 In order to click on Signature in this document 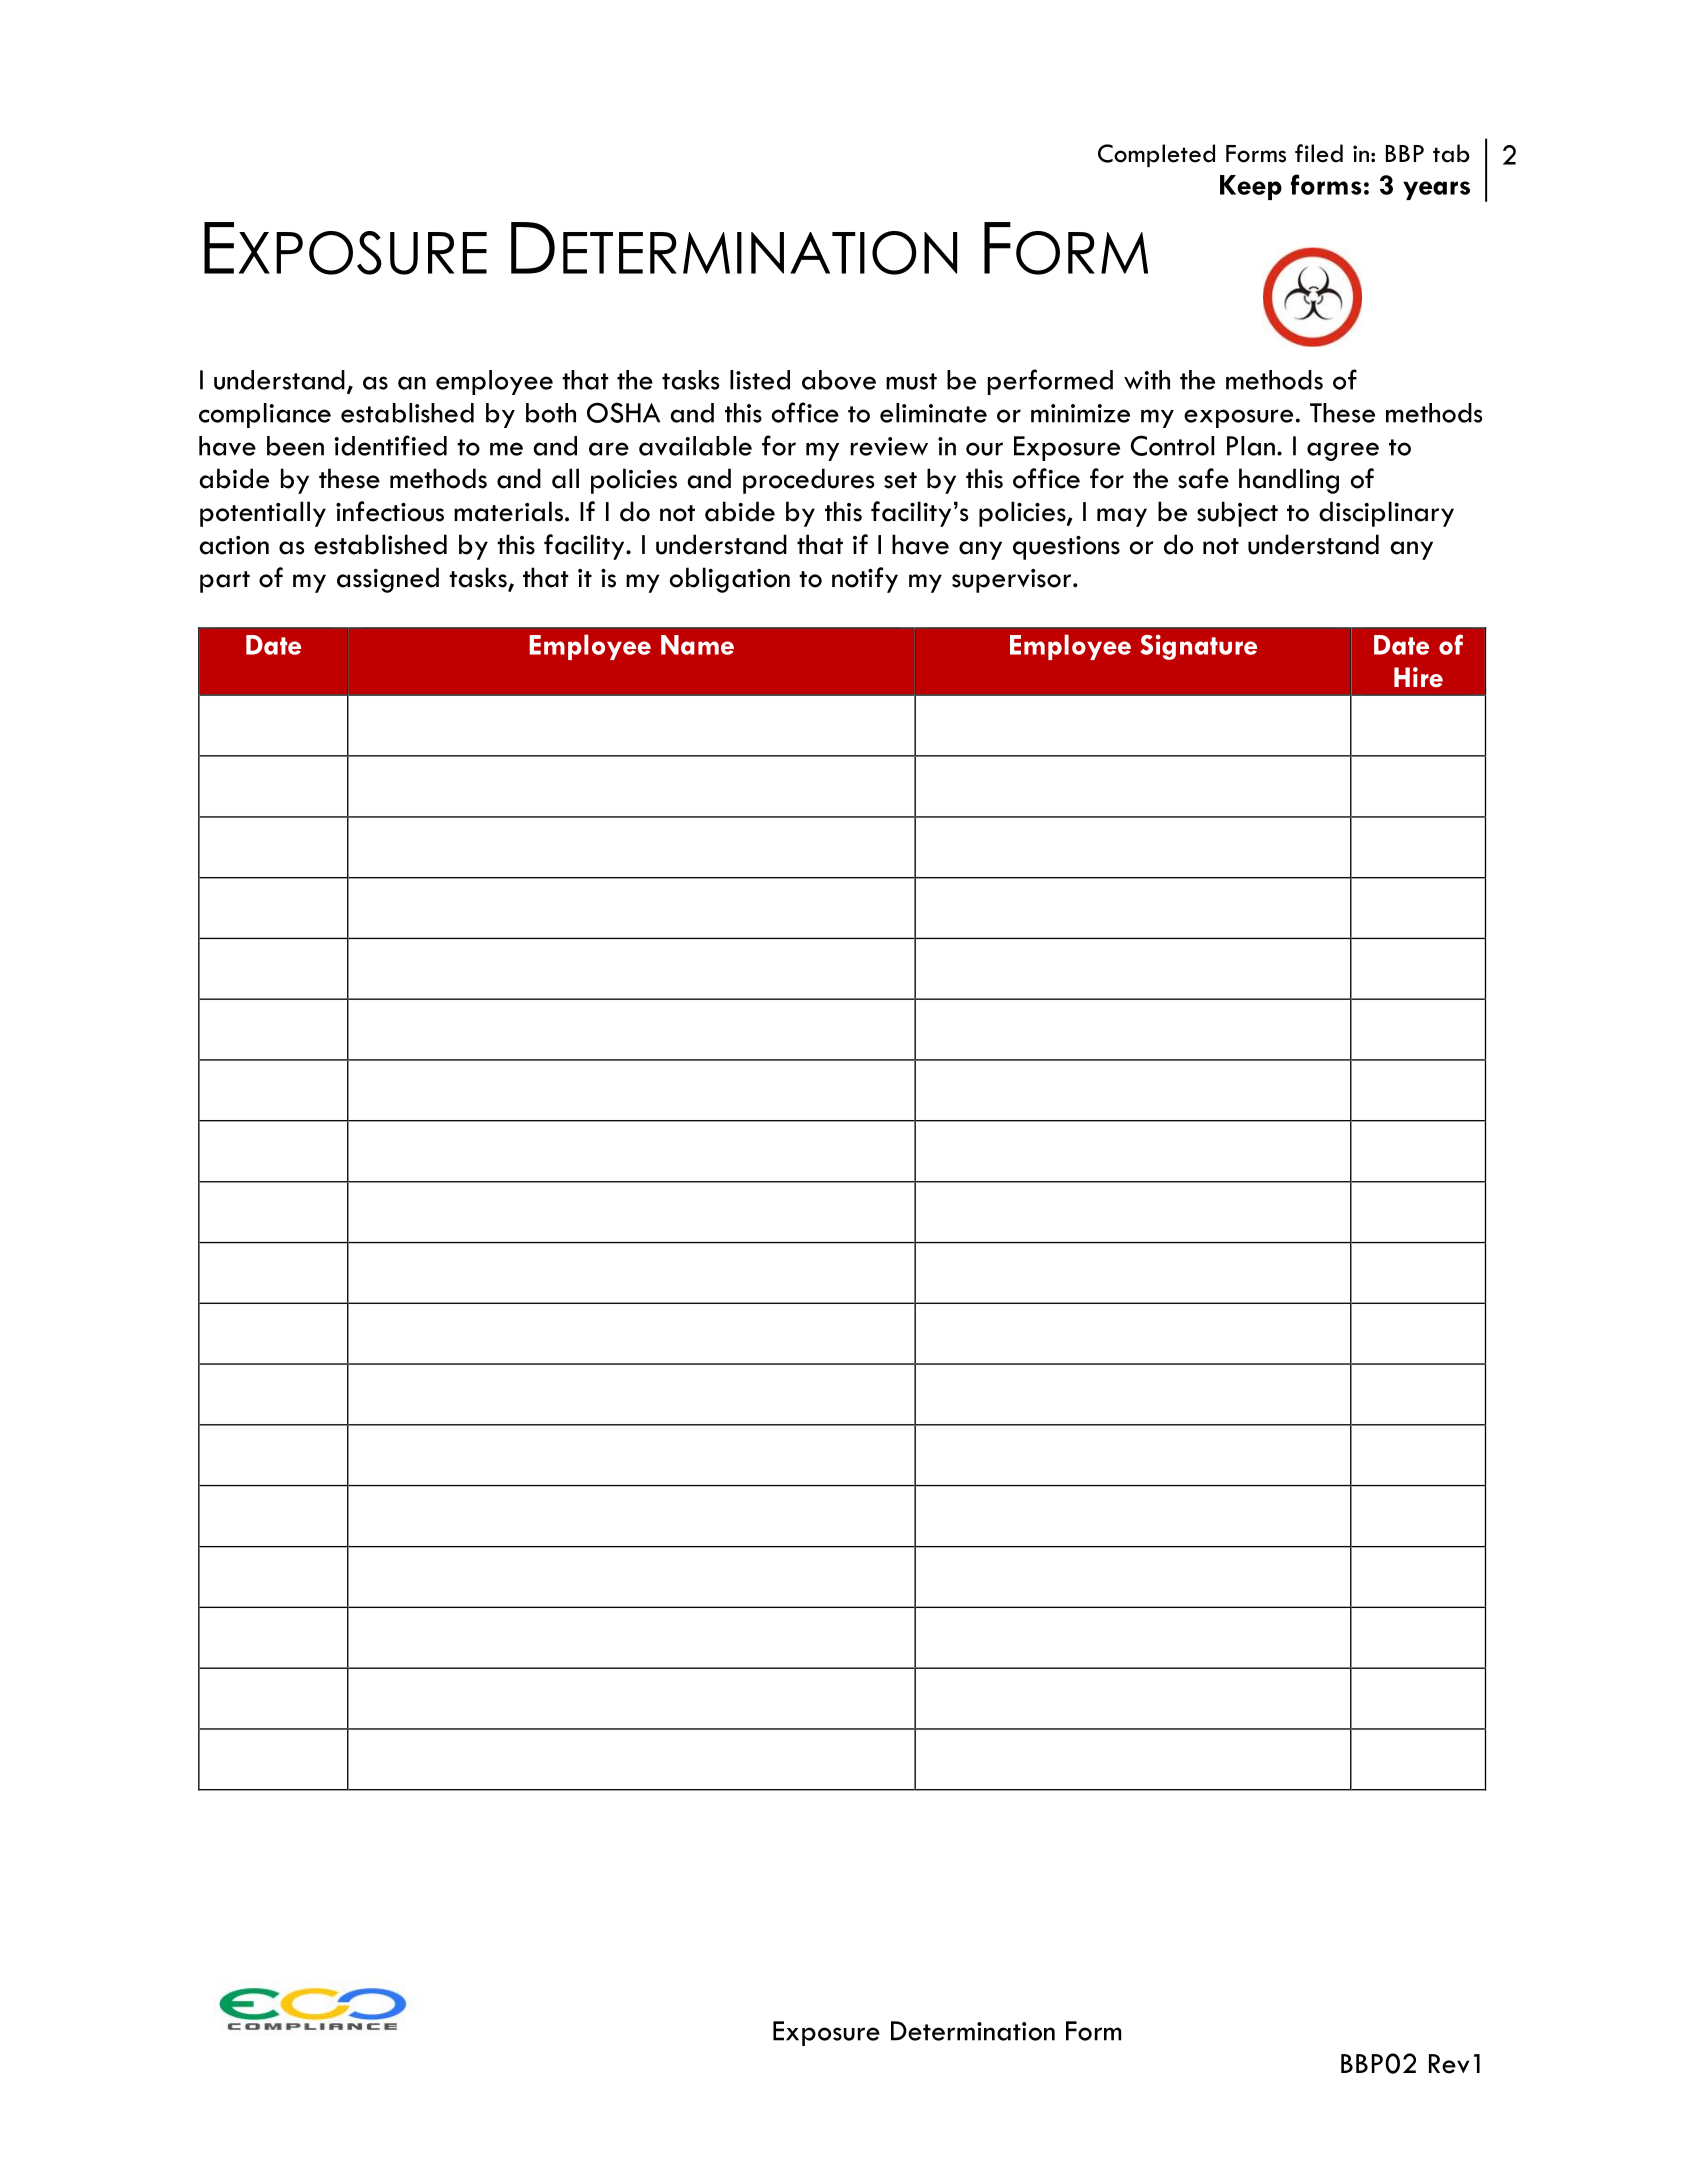, I will do `click(1198, 647)`.
